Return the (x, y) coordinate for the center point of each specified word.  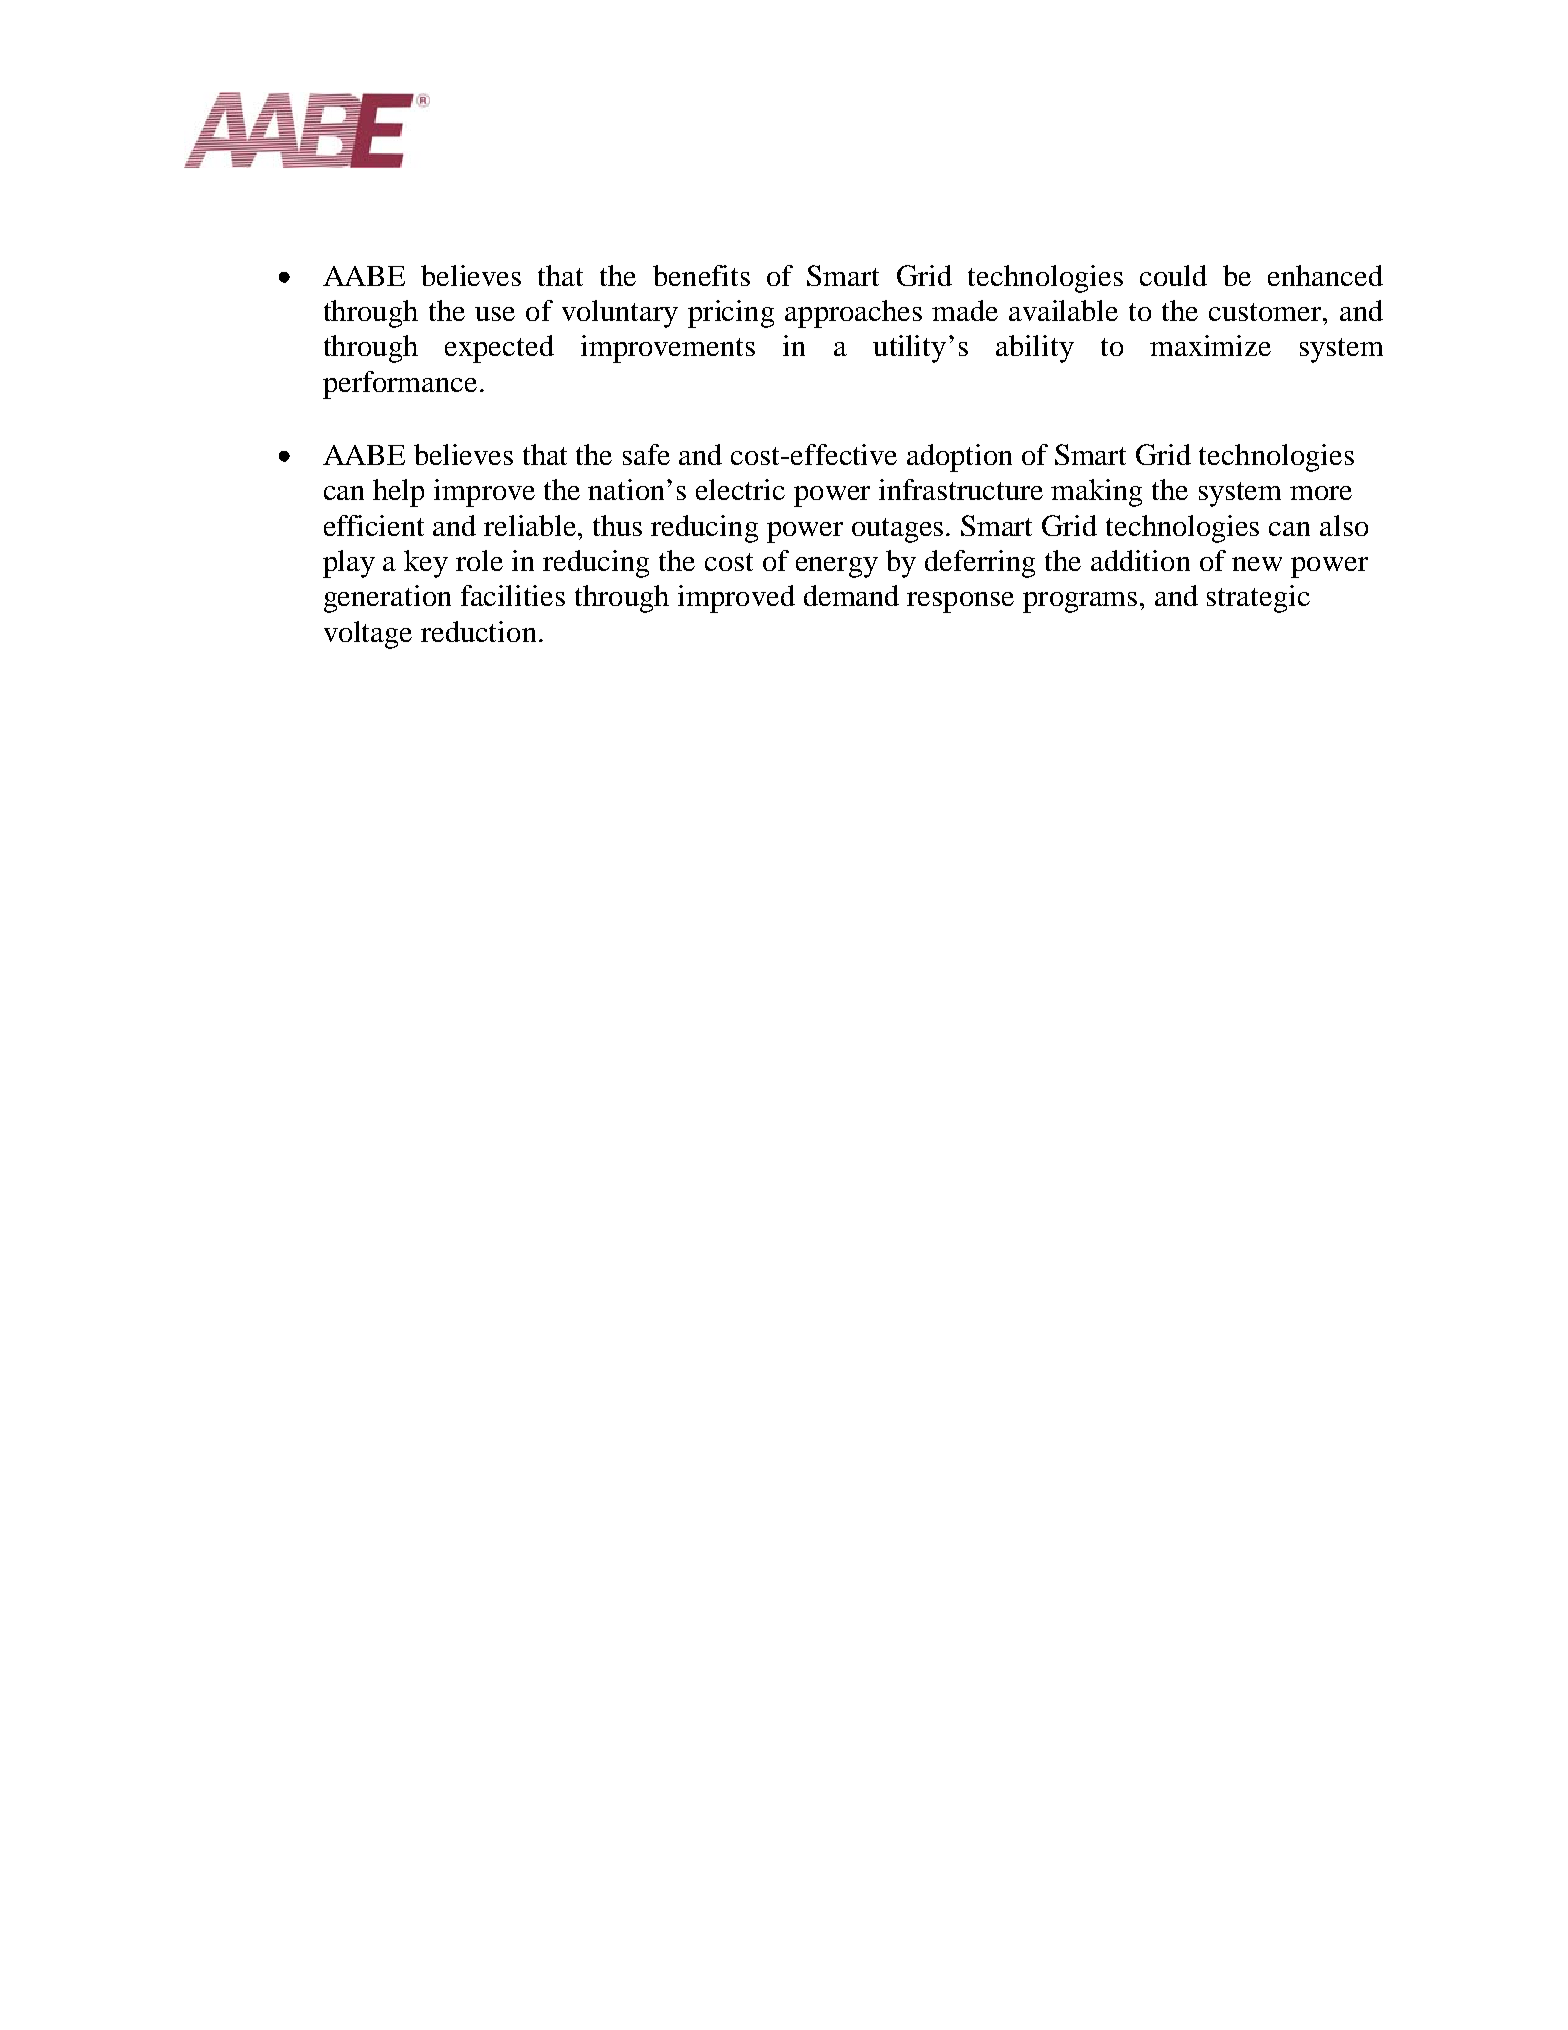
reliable (531, 525)
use (495, 314)
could (1173, 275)
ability (1035, 349)
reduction (478, 631)
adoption (959, 458)
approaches (853, 314)
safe (646, 454)
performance (400, 385)
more (1321, 493)
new (1257, 564)
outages (899, 530)
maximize (1210, 345)
